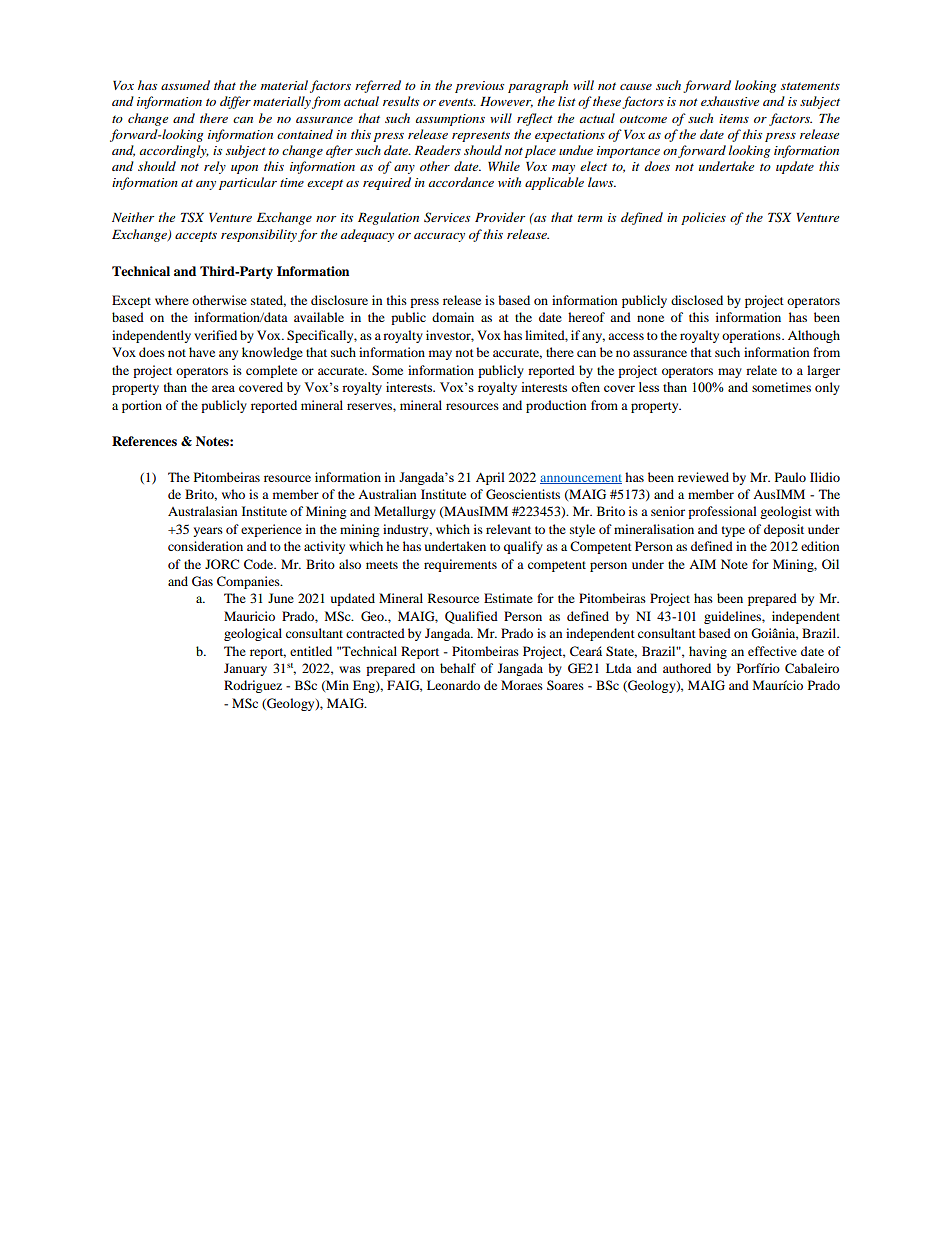 The width and height of the document is (952, 1233). What do you see at coordinates (245, 669) in the document?
I see `January` at bounding box center [245, 669].
